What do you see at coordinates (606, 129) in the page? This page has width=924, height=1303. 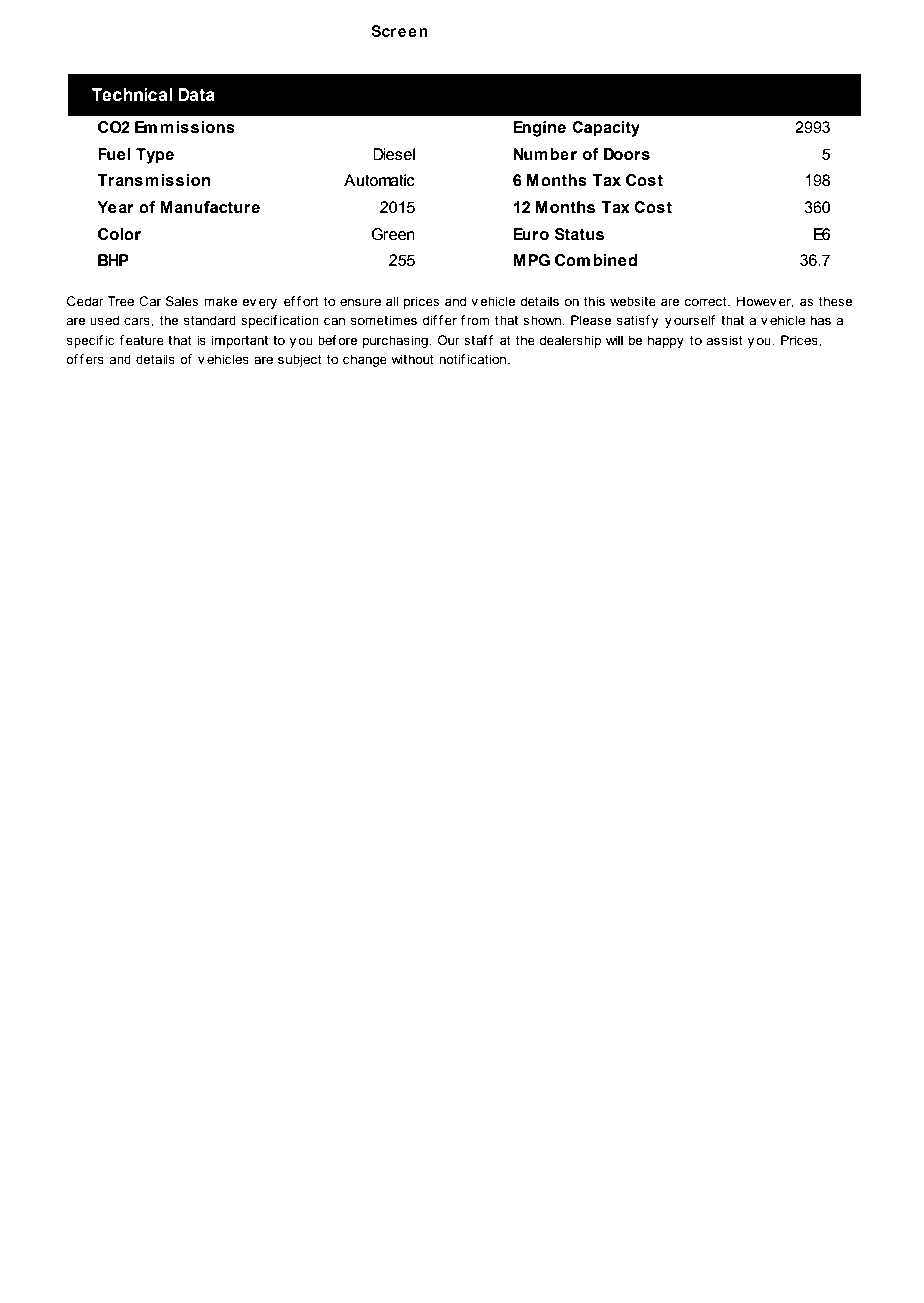 I see `Capacity` at bounding box center [606, 129].
